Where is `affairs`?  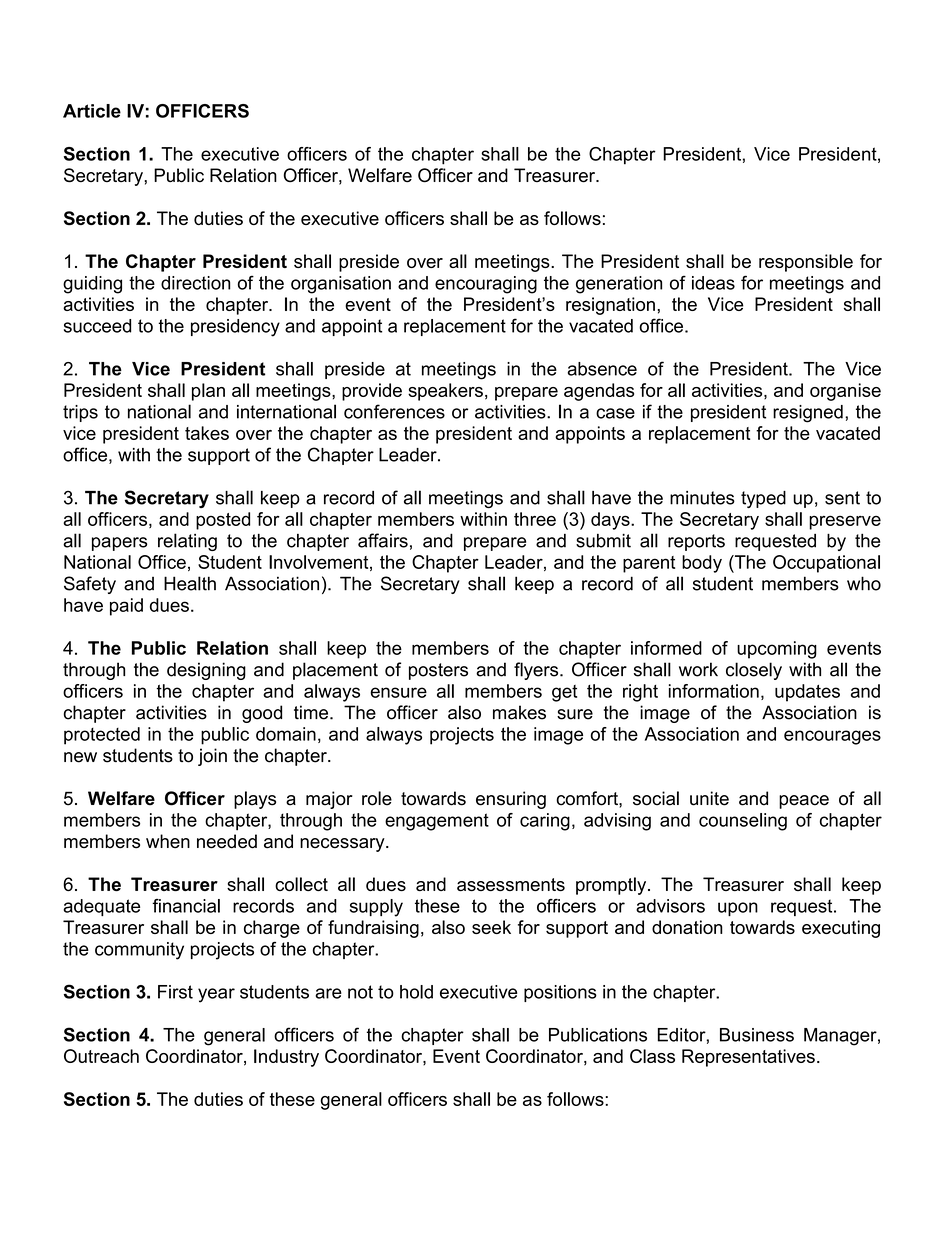 affairs is located at coordinates (383, 540).
